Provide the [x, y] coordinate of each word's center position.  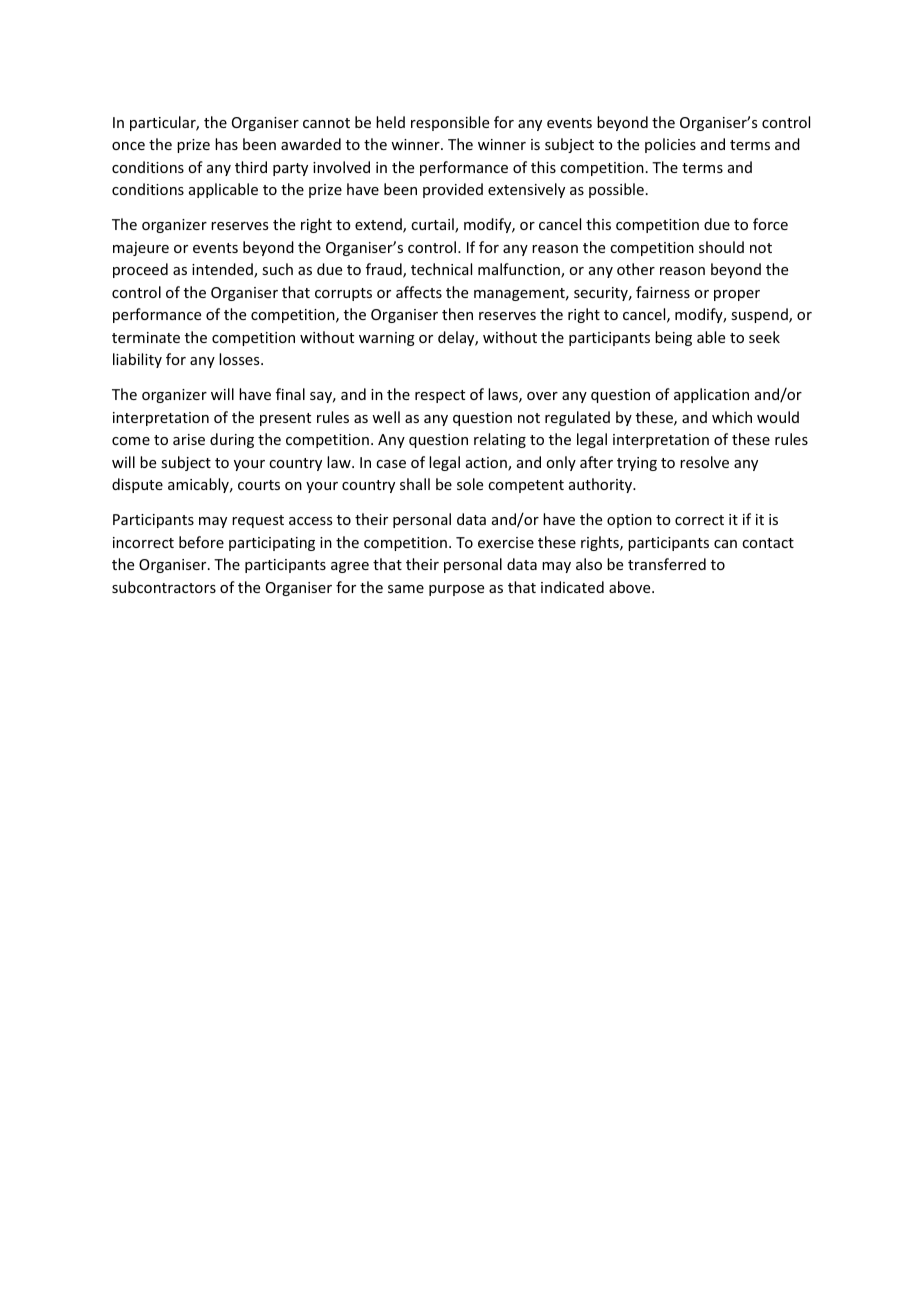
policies [670, 145]
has [226, 144]
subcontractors [164, 587]
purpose [456, 590]
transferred [667, 564]
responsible [450, 123]
